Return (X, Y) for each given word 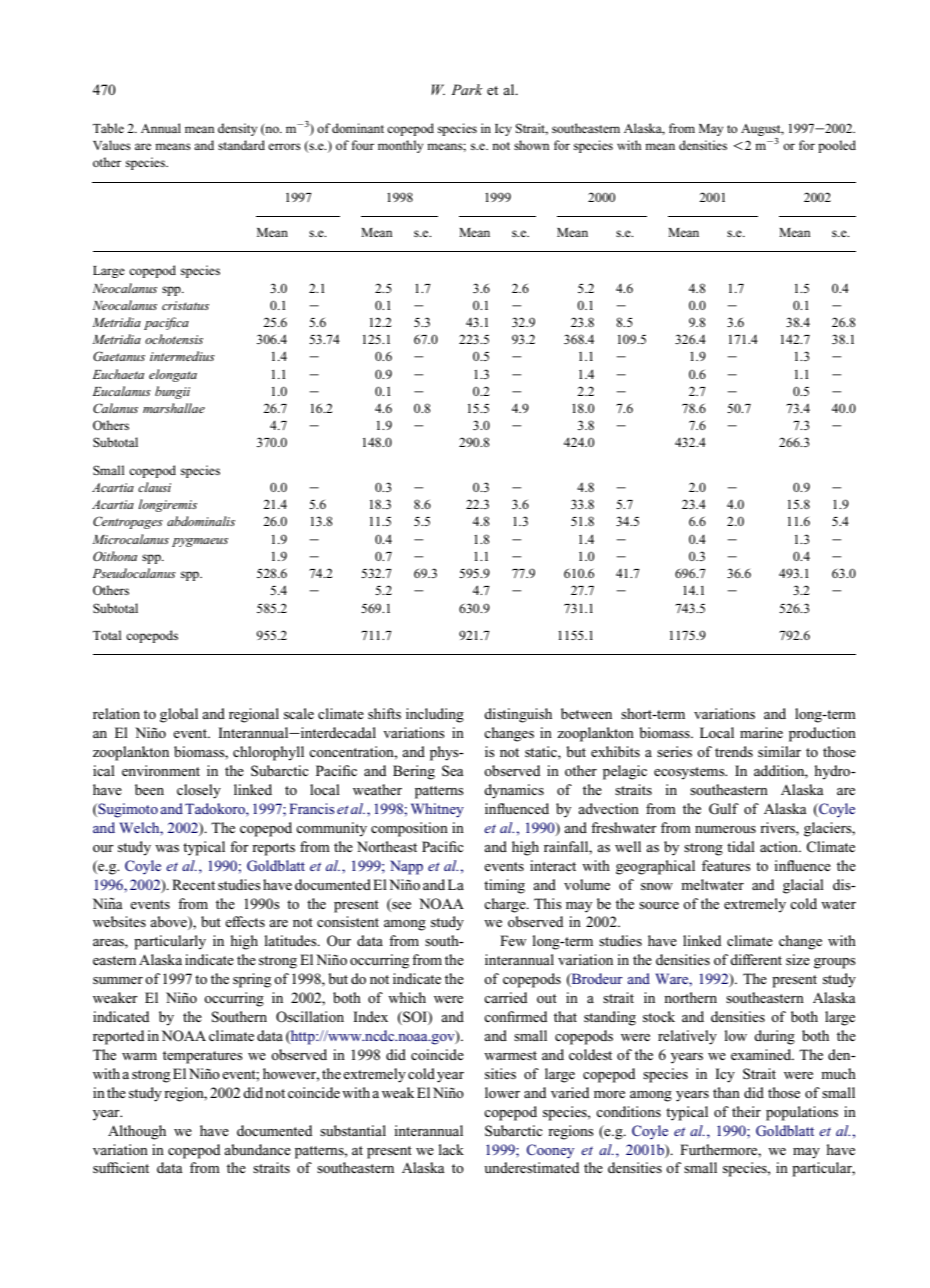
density (237, 129)
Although (137, 1132)
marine (761, 732)
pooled (837, 146)
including (435, 715)
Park (467, 89)
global (179, 715)
